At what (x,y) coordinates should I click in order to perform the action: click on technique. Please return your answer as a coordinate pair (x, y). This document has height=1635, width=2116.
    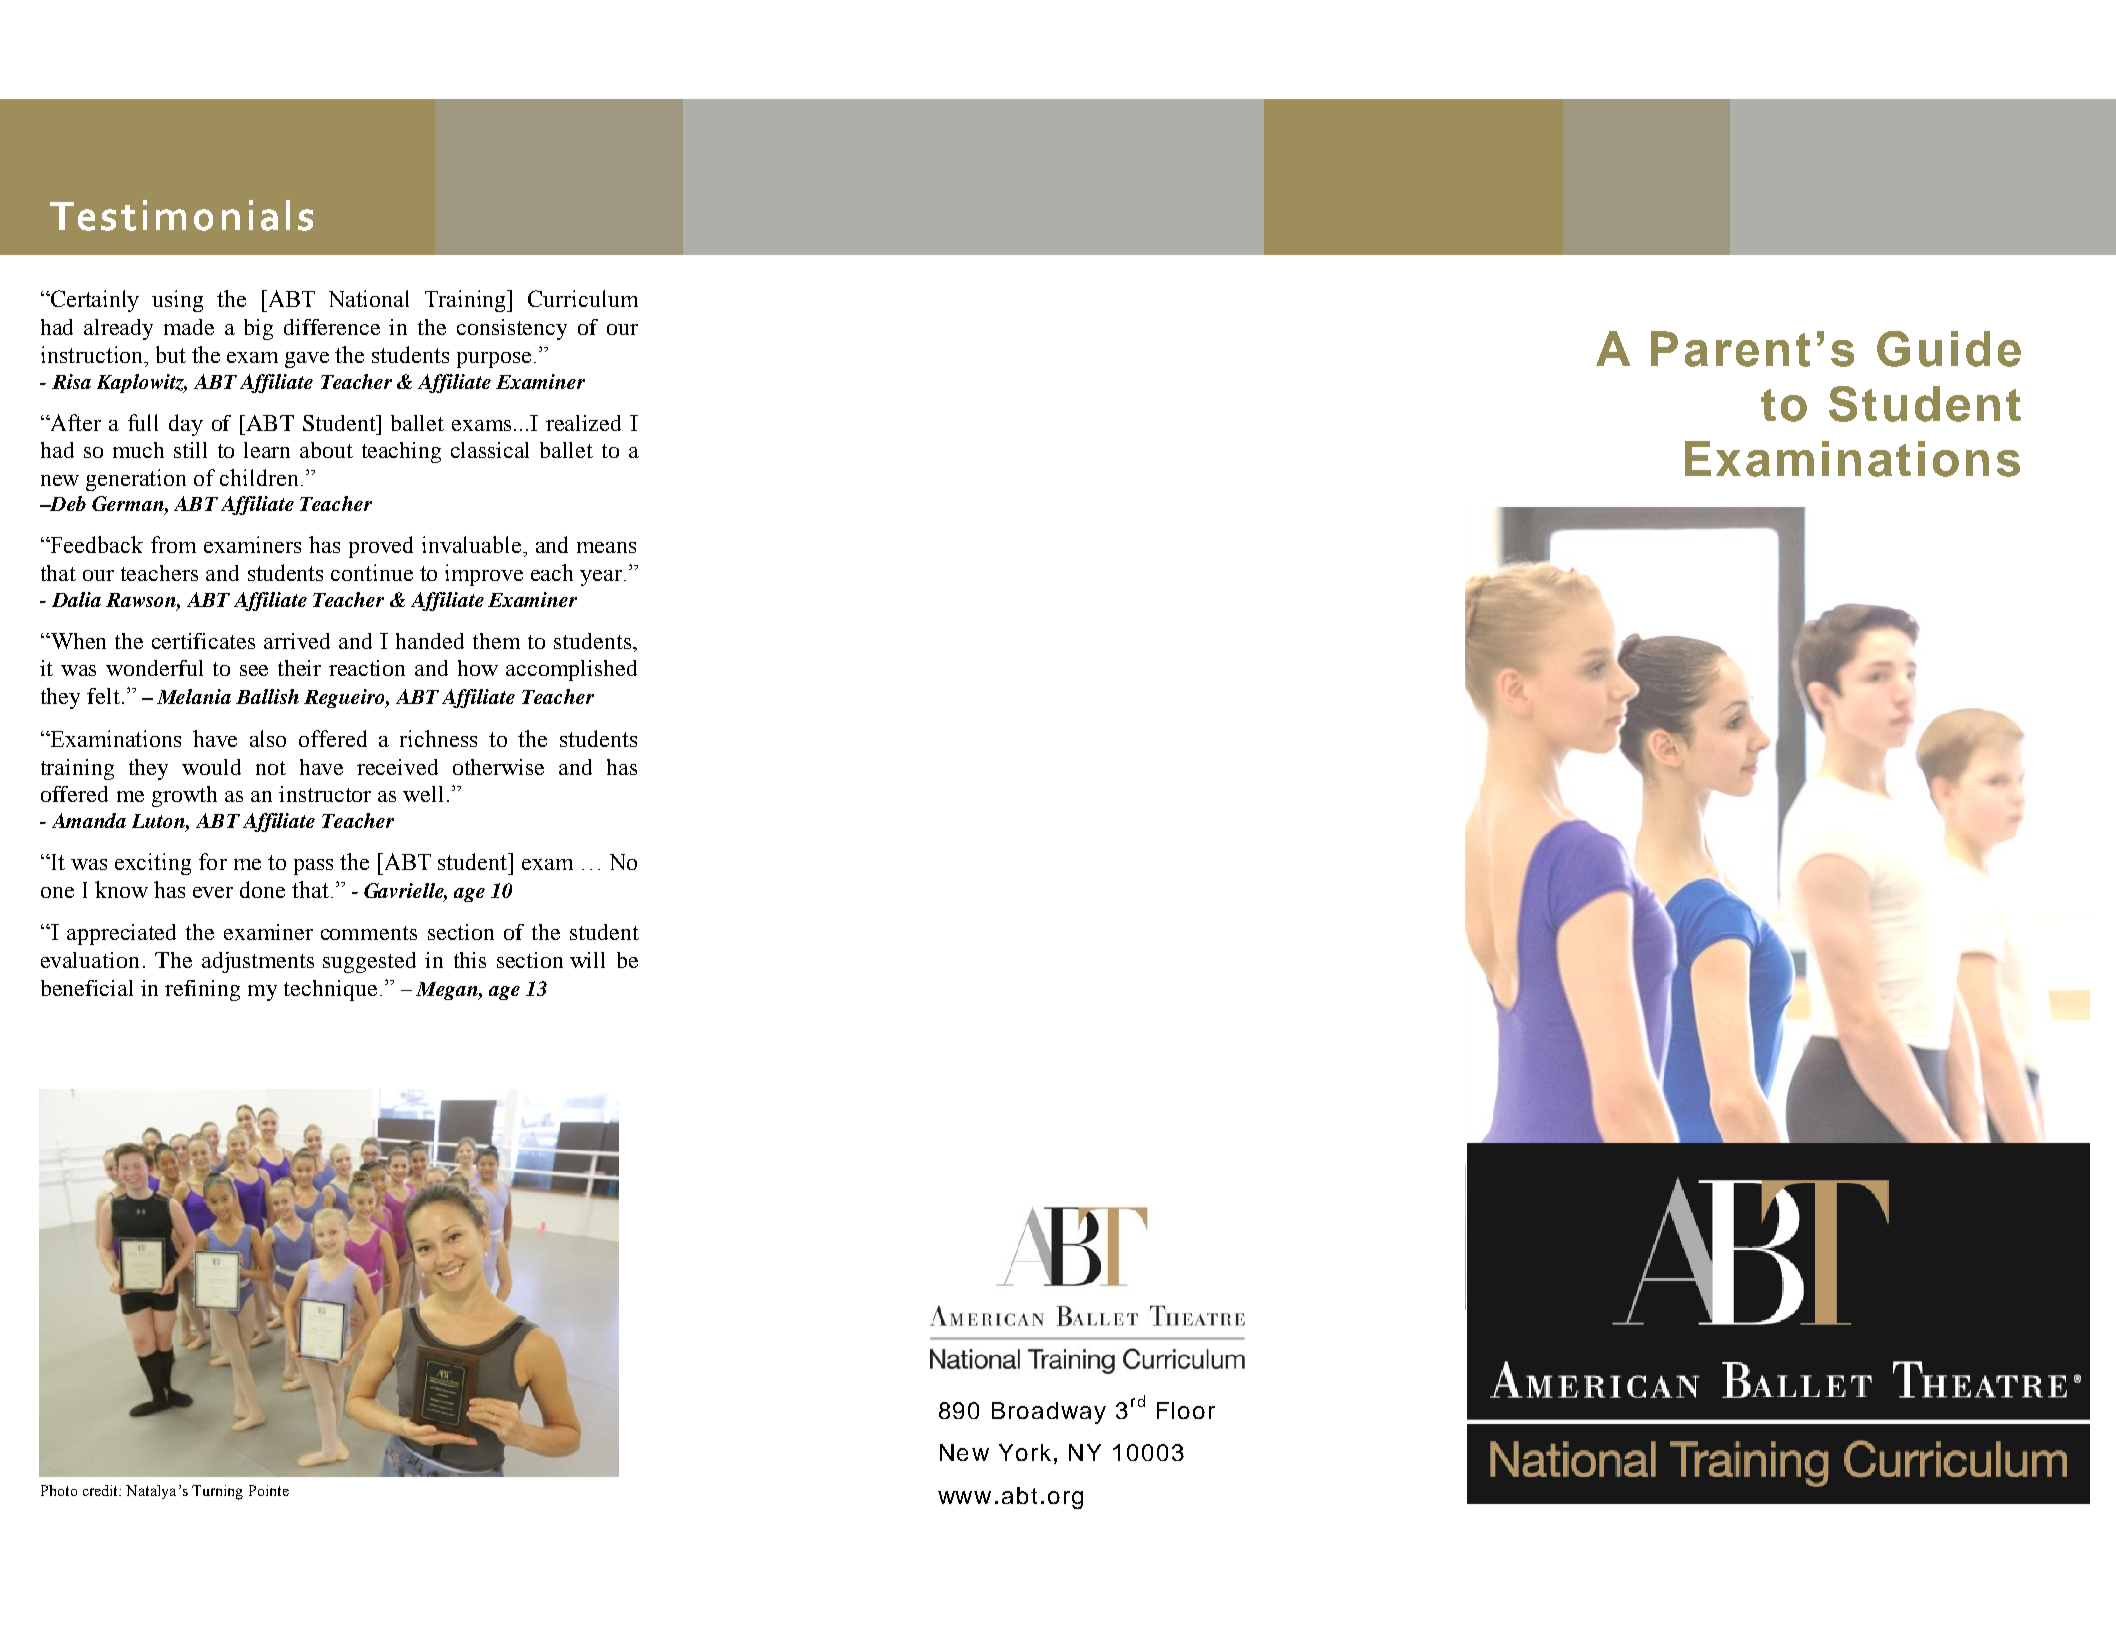
    Looking at the image, I should click on (330, 990).
